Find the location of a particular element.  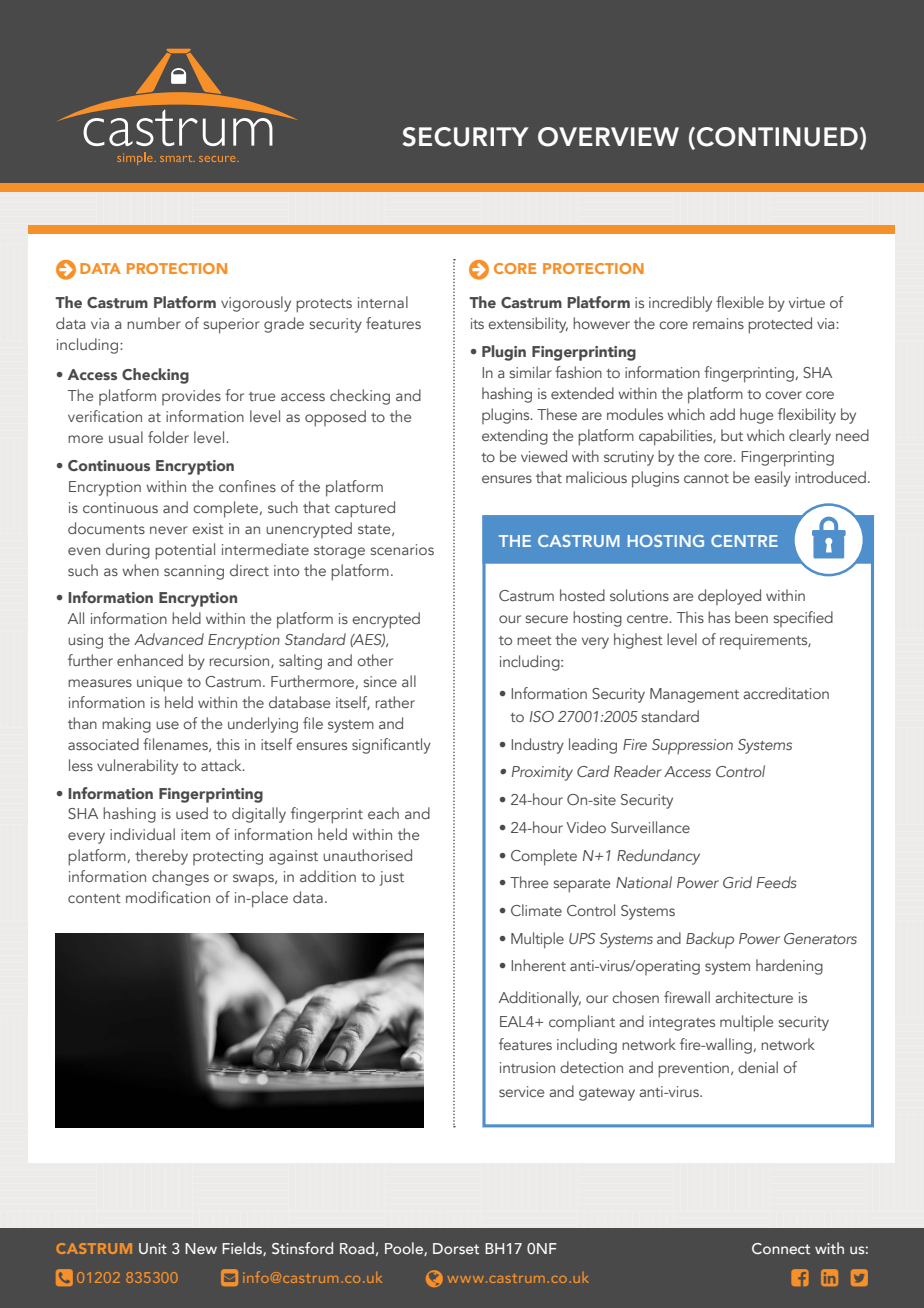

rather is located at coordinates (395, 702).
